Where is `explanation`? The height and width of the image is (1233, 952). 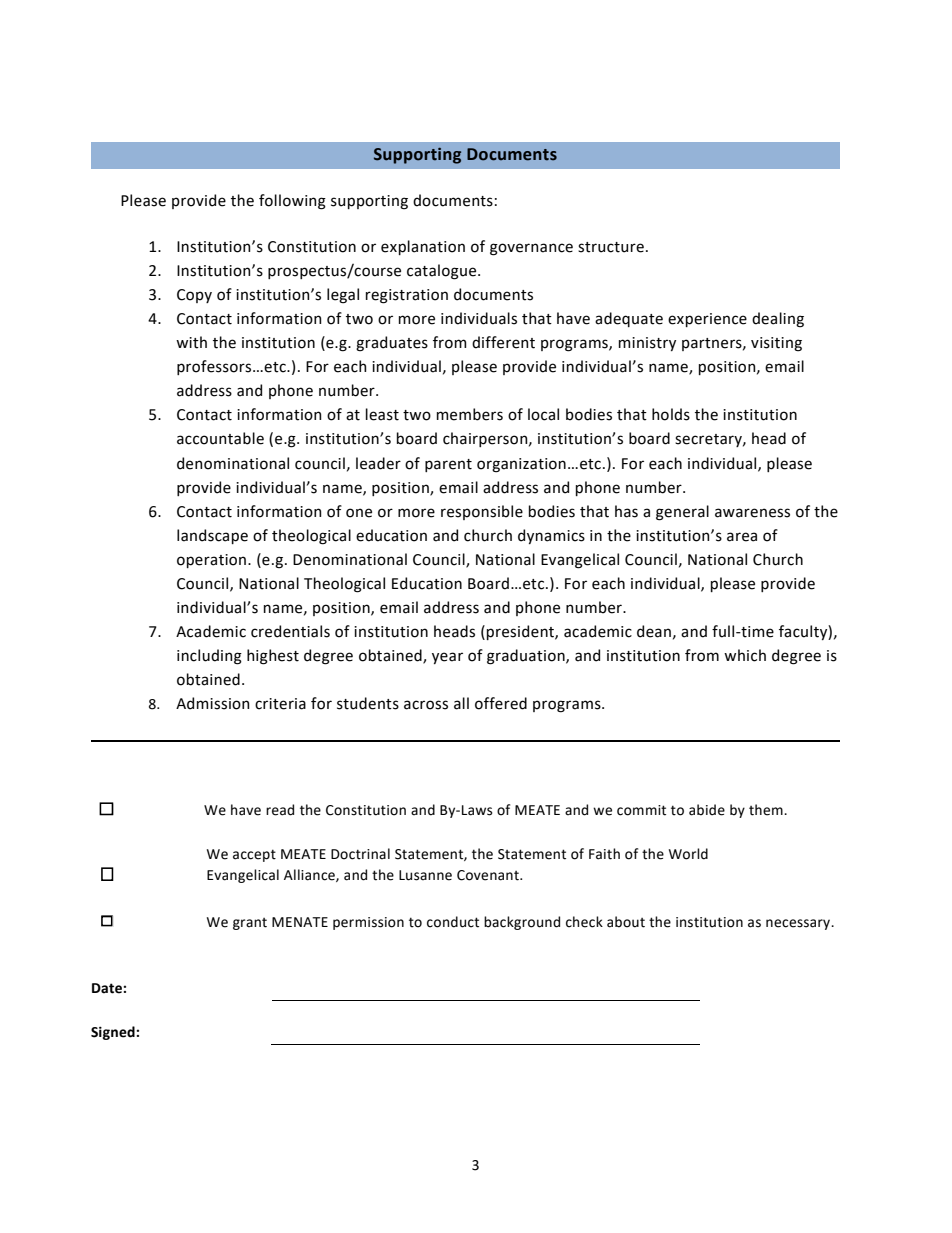 explanation is located at coordinates (423, 247).
